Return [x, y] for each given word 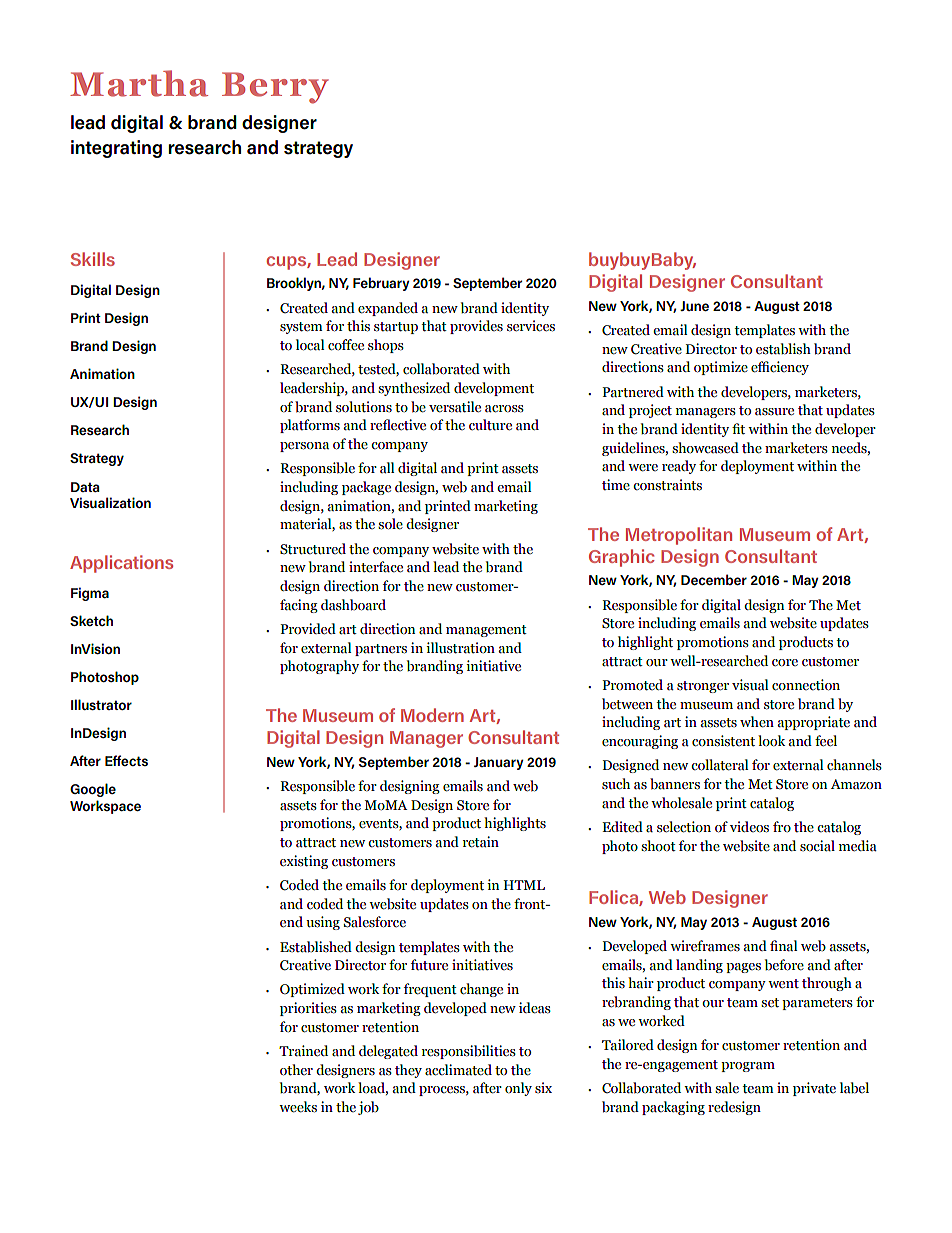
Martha [139, 83]
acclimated [458, 1070]
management [486, 631]
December [714, 579]
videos [749, 827]
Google [93, 790]
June [694, 306]
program [748, 1067]
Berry [275, 88]
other [296, 1070]
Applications [121, 564]
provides [476, 327]
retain [481, 842]
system [301, 328]
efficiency [780, 368]
